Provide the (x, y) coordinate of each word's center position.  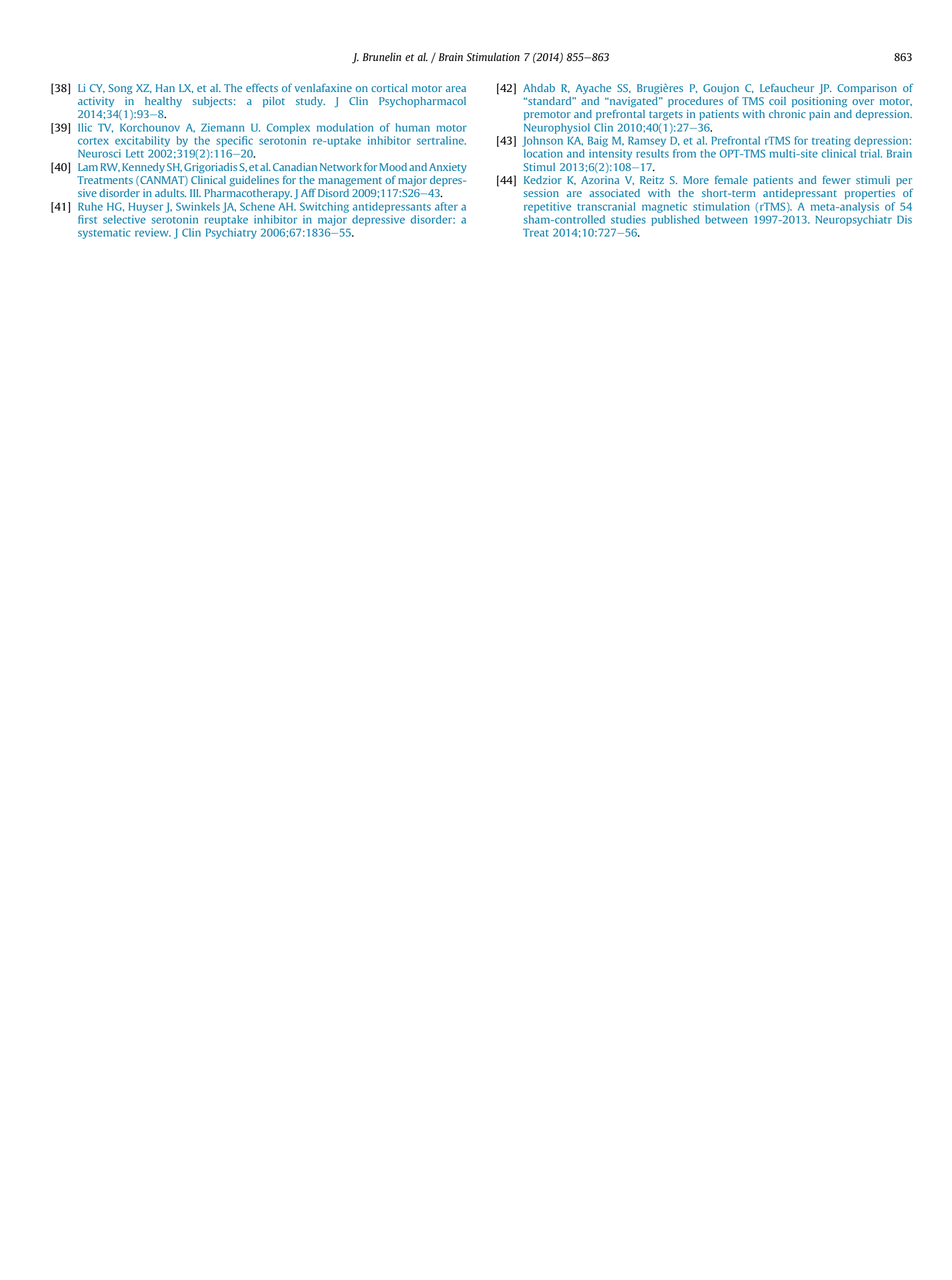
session (541, 193)
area (456, 89)
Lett (135, 154)
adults (170, 193)
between (726, 219)
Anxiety (448, 168)
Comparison (867, 89)
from (684, 153)
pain (819, 115)
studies (628, 219)
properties (870, 194)
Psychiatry (231, 233)
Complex (288, 128)
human (413, 127)
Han (165, 88)
